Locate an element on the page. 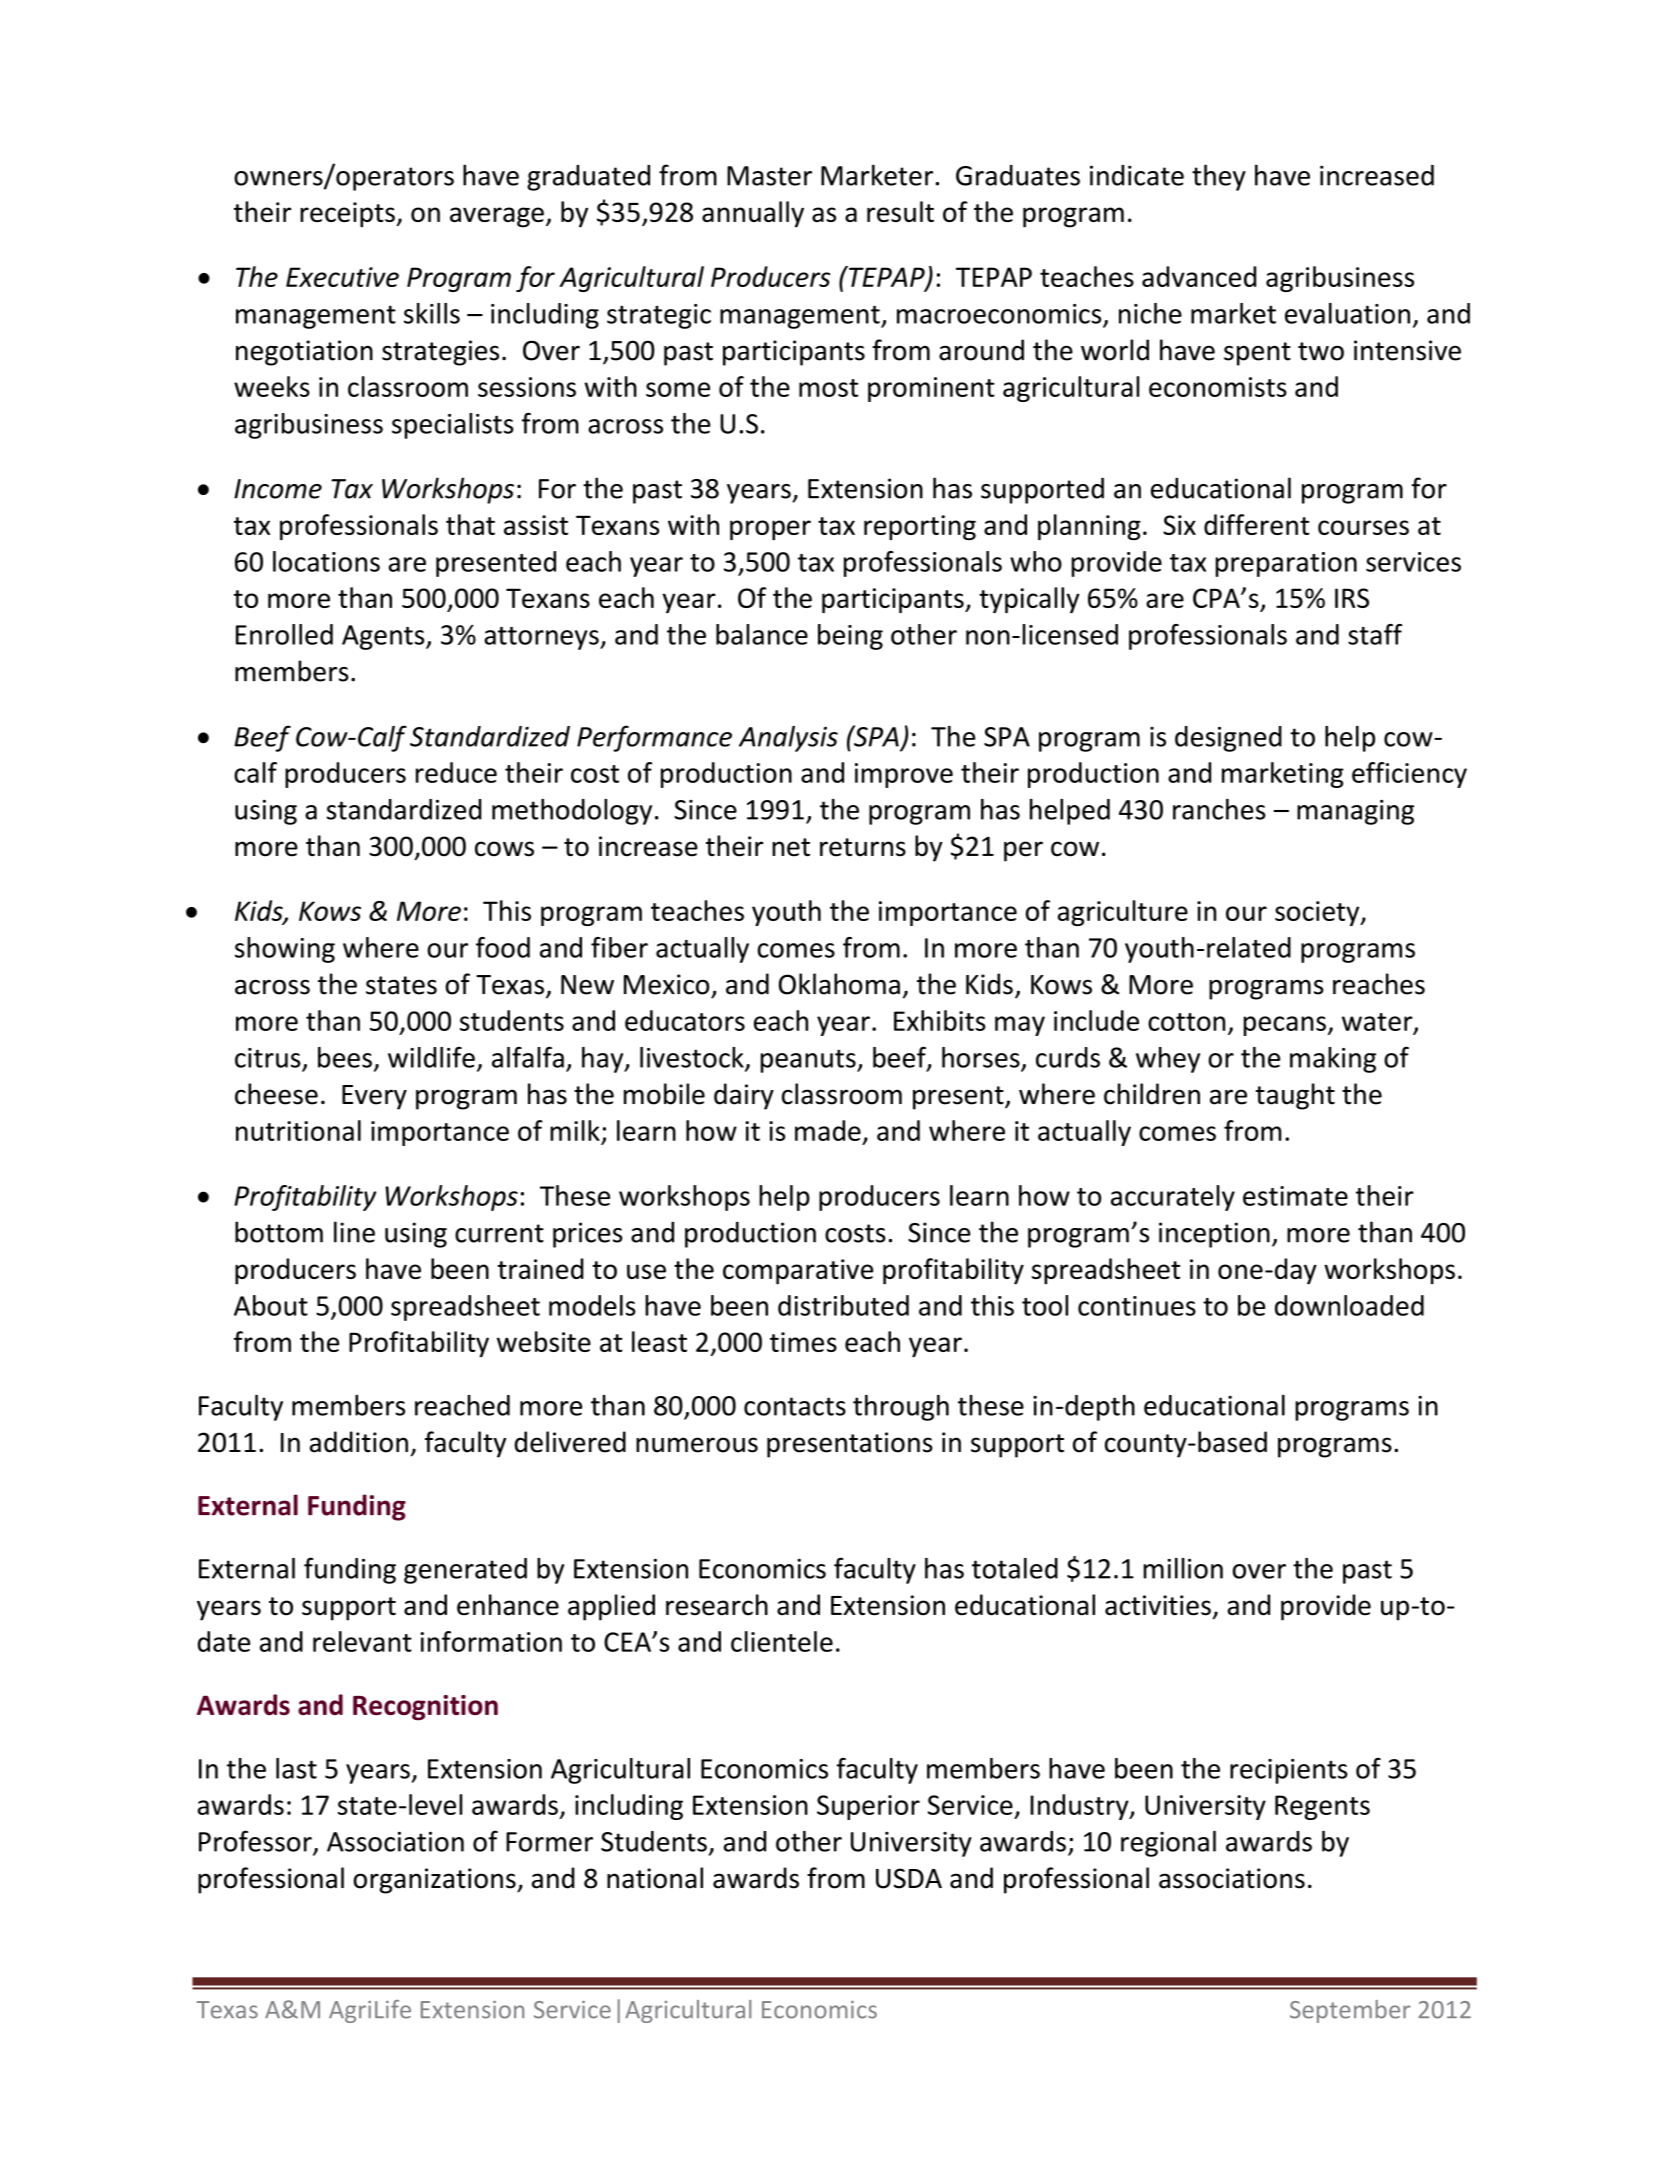 This image has width=1669, height=2160. organizations is located at coordinates (435, 1881).
